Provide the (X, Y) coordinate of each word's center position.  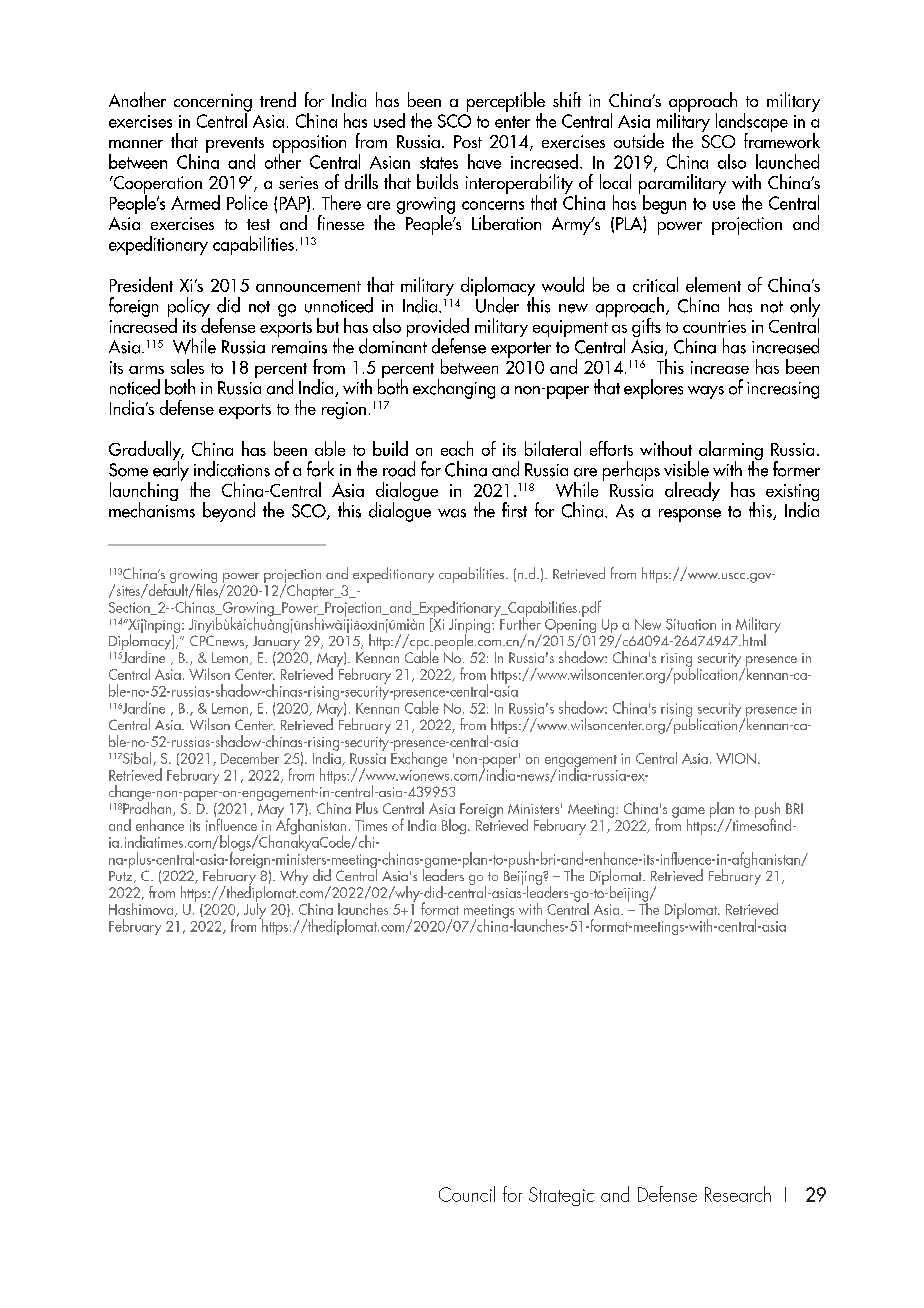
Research (738, 1194)
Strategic (561, 1196)
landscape (752, 124)
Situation (691, 624)
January (276, 643)
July (255, 910)
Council (467, 1194)
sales (187, 366)
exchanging (454, 389)
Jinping (471, 627)
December (250, 758)
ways (706, 392)
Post (468, 141)
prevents (235, 146)
